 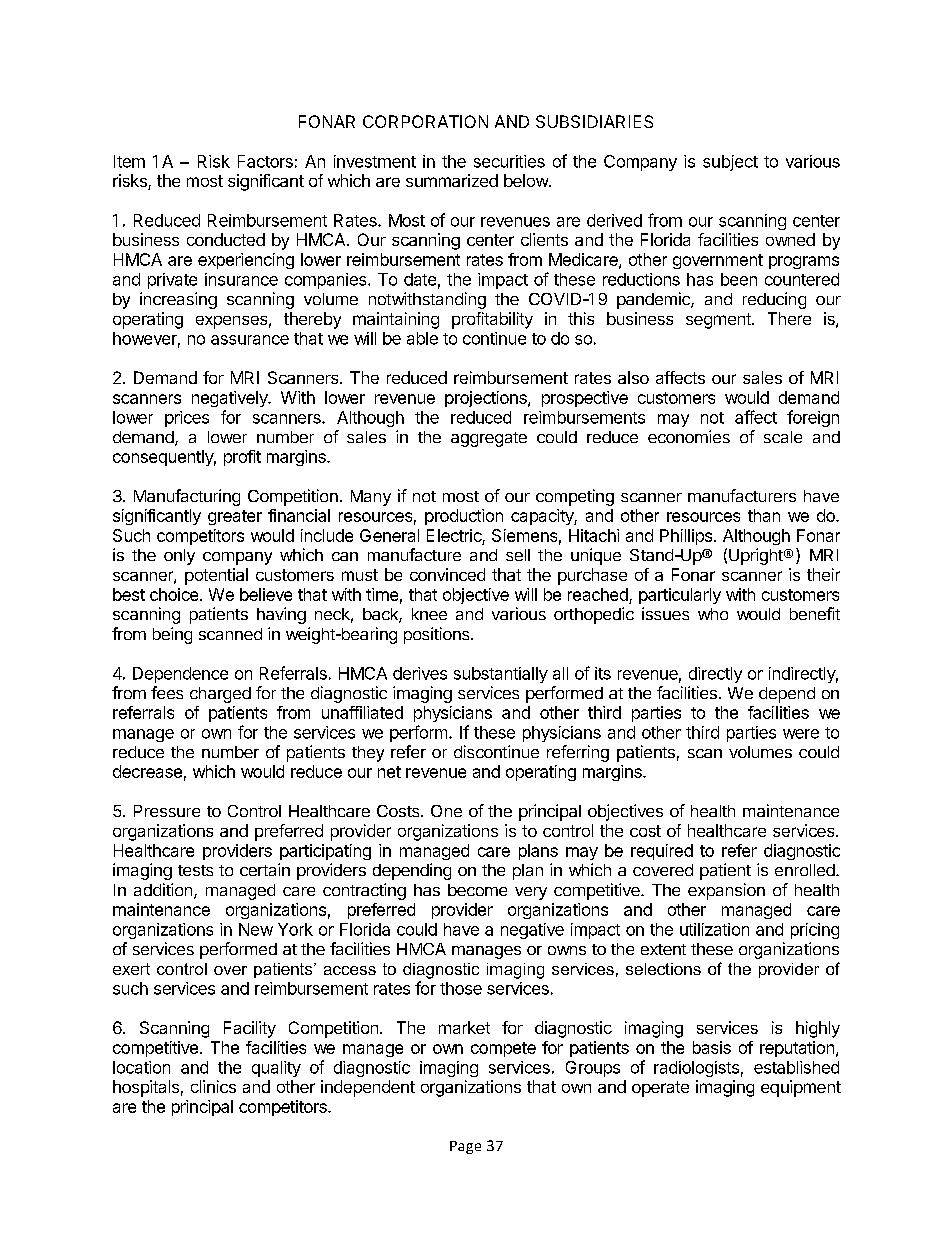 What do you see at coordinates (213, 1086) in the screenshot?
I see `clinics` at bounding box center [213, 1086].
